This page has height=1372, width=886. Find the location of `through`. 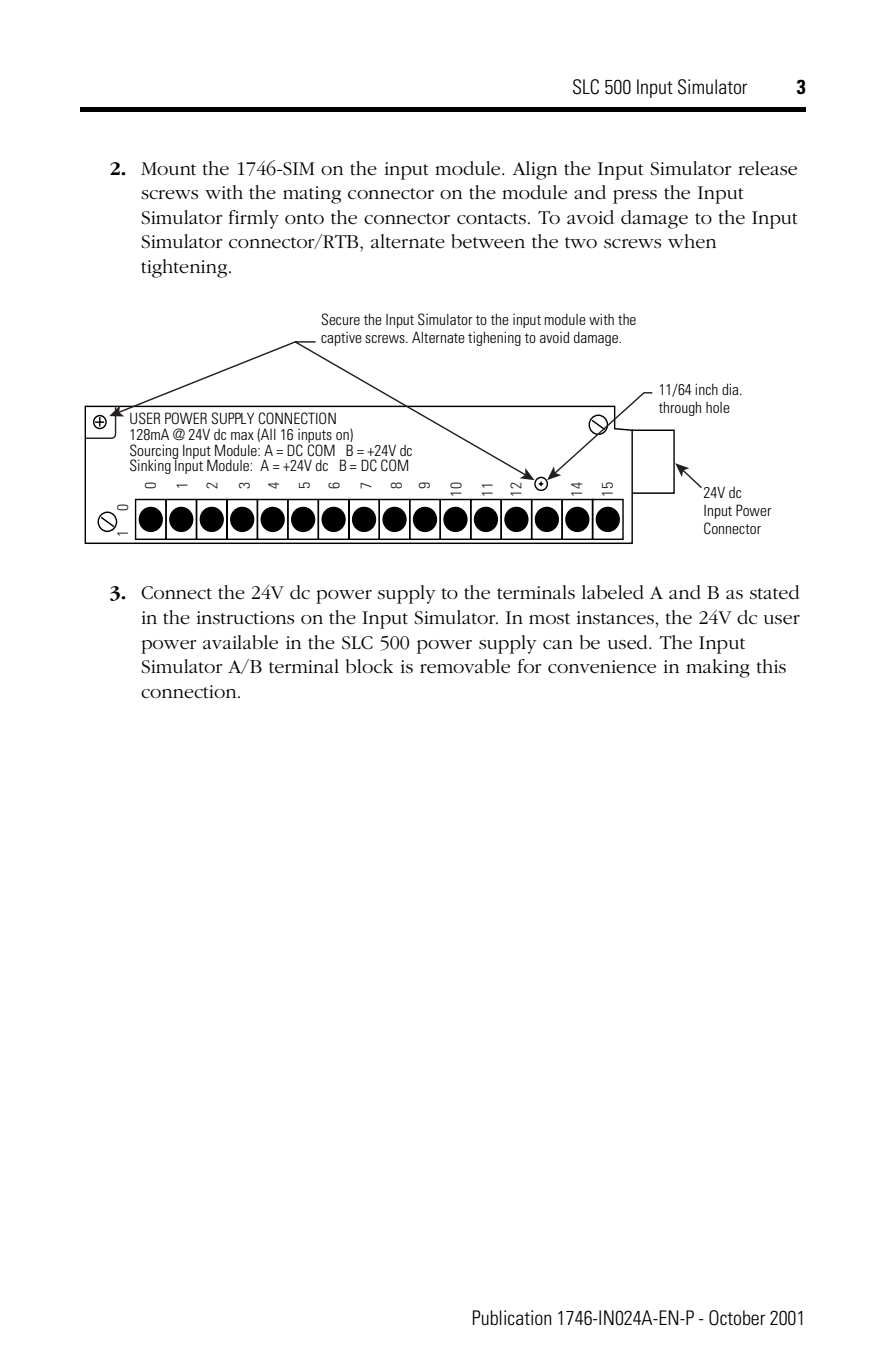

through is located at coordinates (680, 408).
